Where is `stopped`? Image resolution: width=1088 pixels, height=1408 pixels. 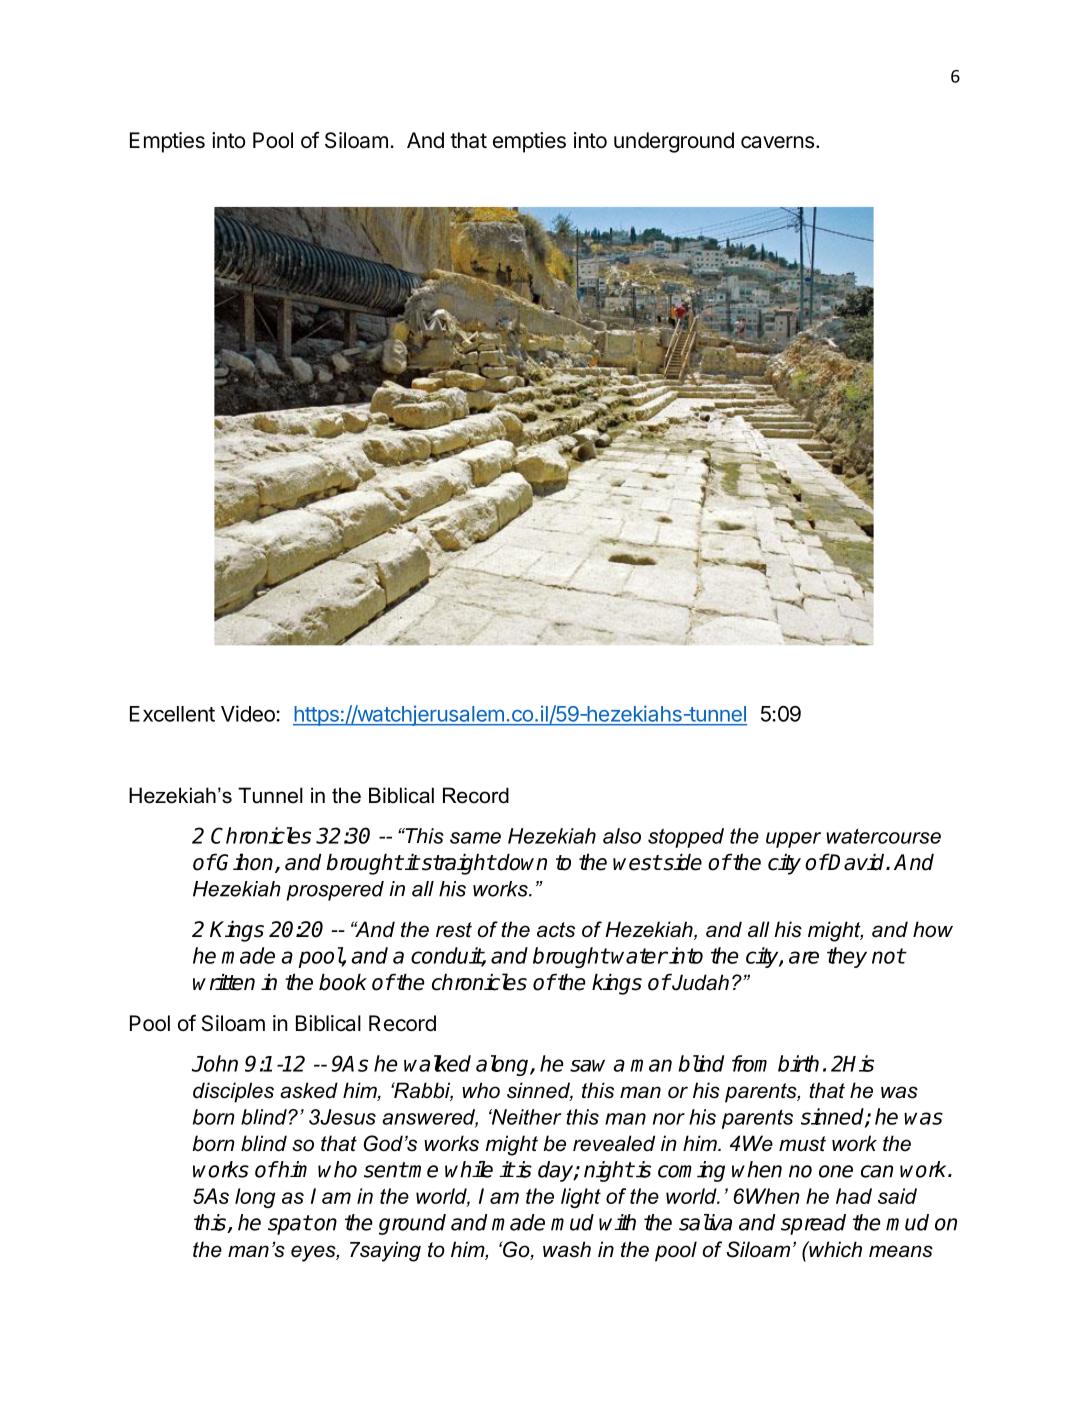 stopped is located at coordinates (686, 838).
